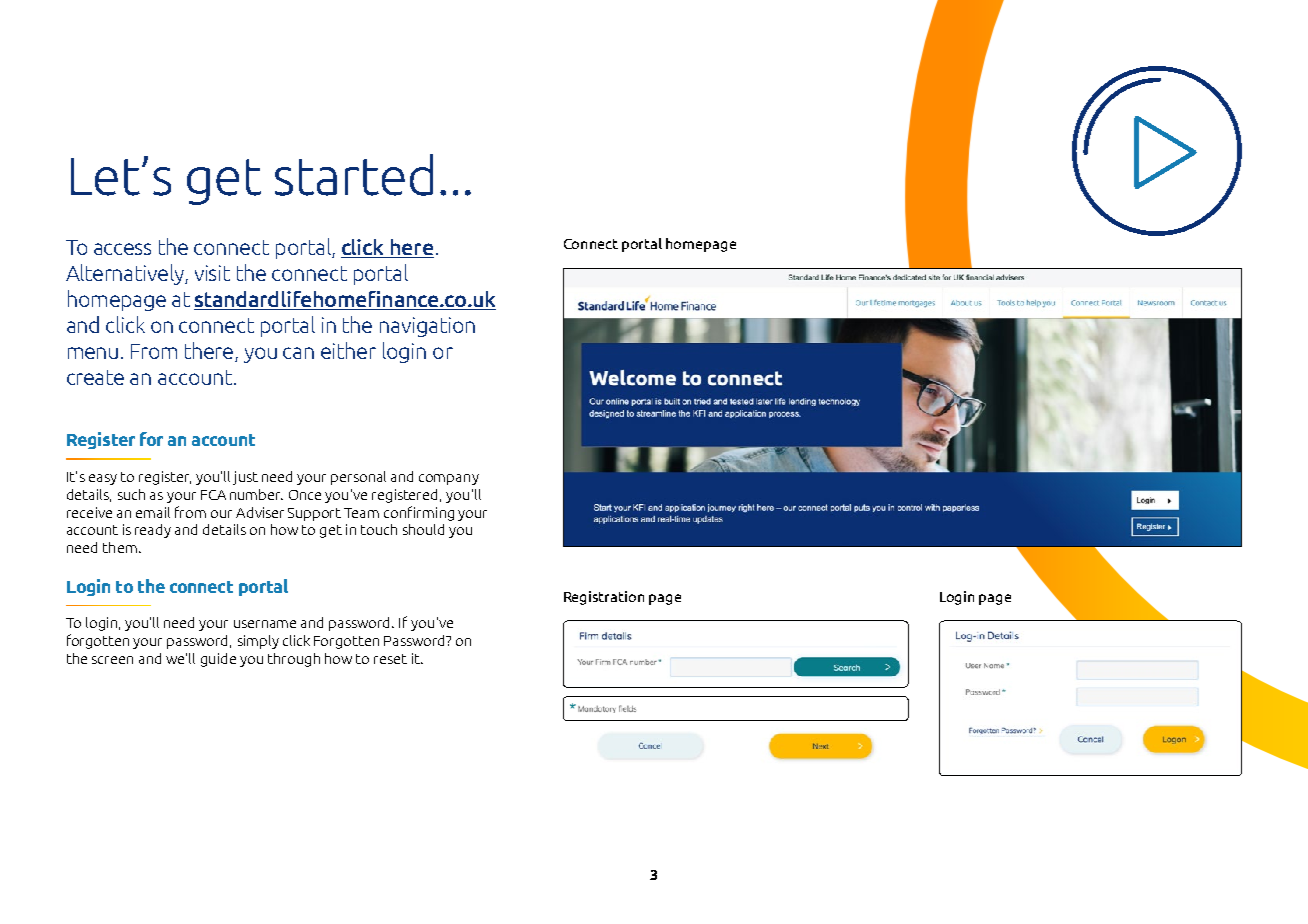  What do you see at coordinates (390, 659) in the image?
I see `reset` at bounding box center [390, 659].
